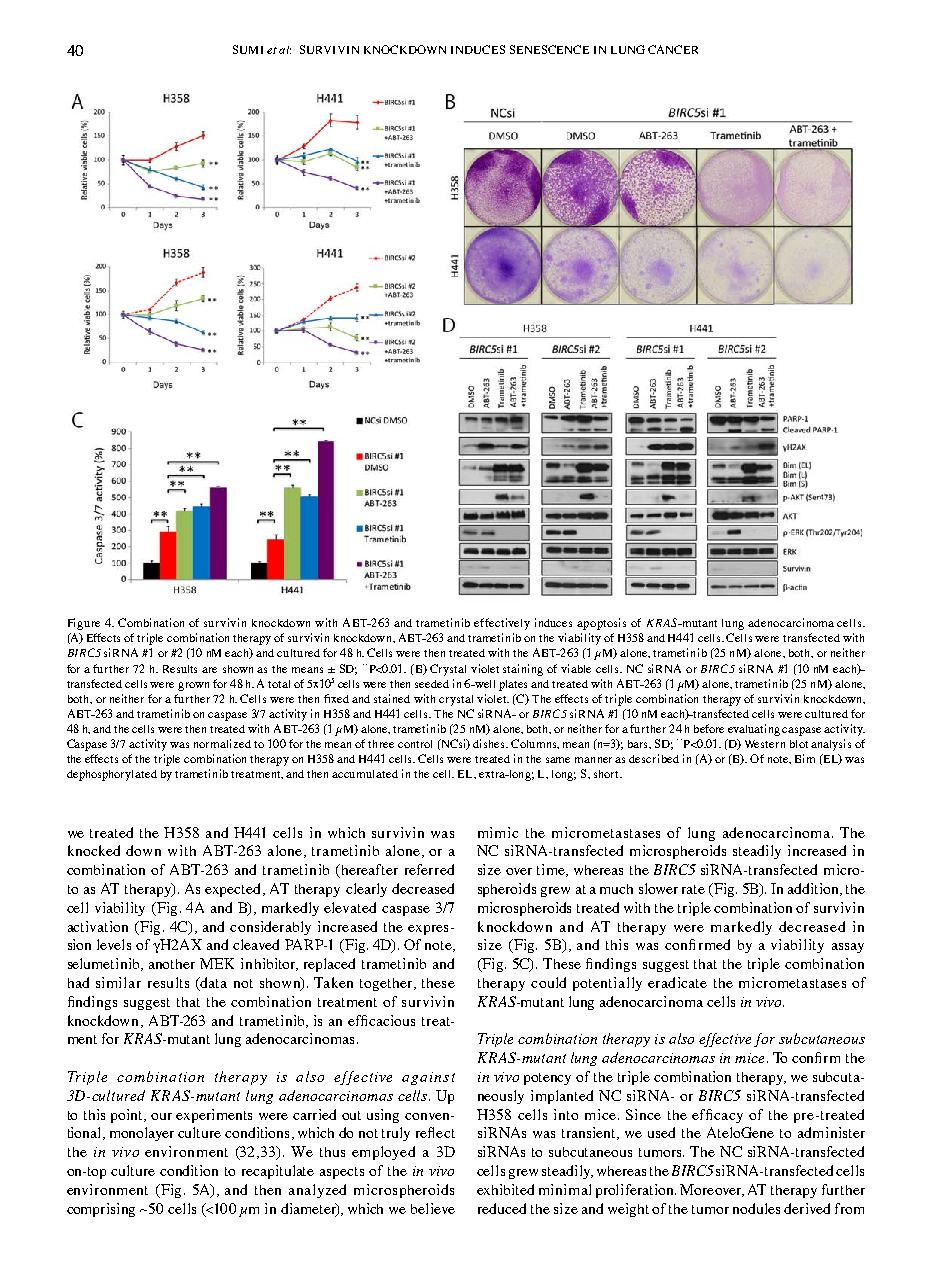 This page has height=1288, width=932. What do you see at coordinates (161, 1116) in the page?
I see `our` at bounding box center [161, 1116].
